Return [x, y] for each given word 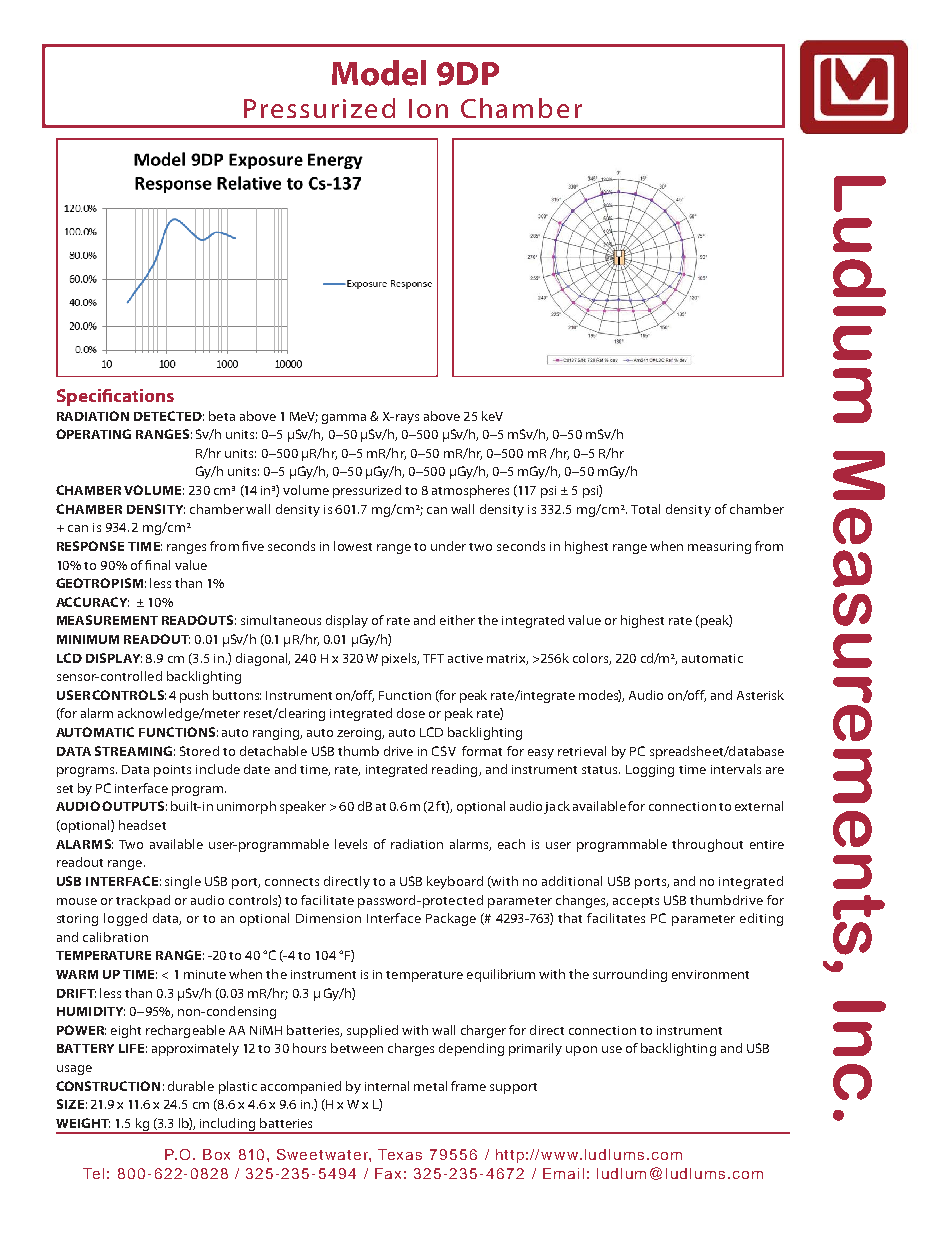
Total [645, 509]
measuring [719, 548]
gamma [344, 419]
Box [216, 1154]
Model [379, 73]
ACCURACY [92, 602]
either [457, 620]
